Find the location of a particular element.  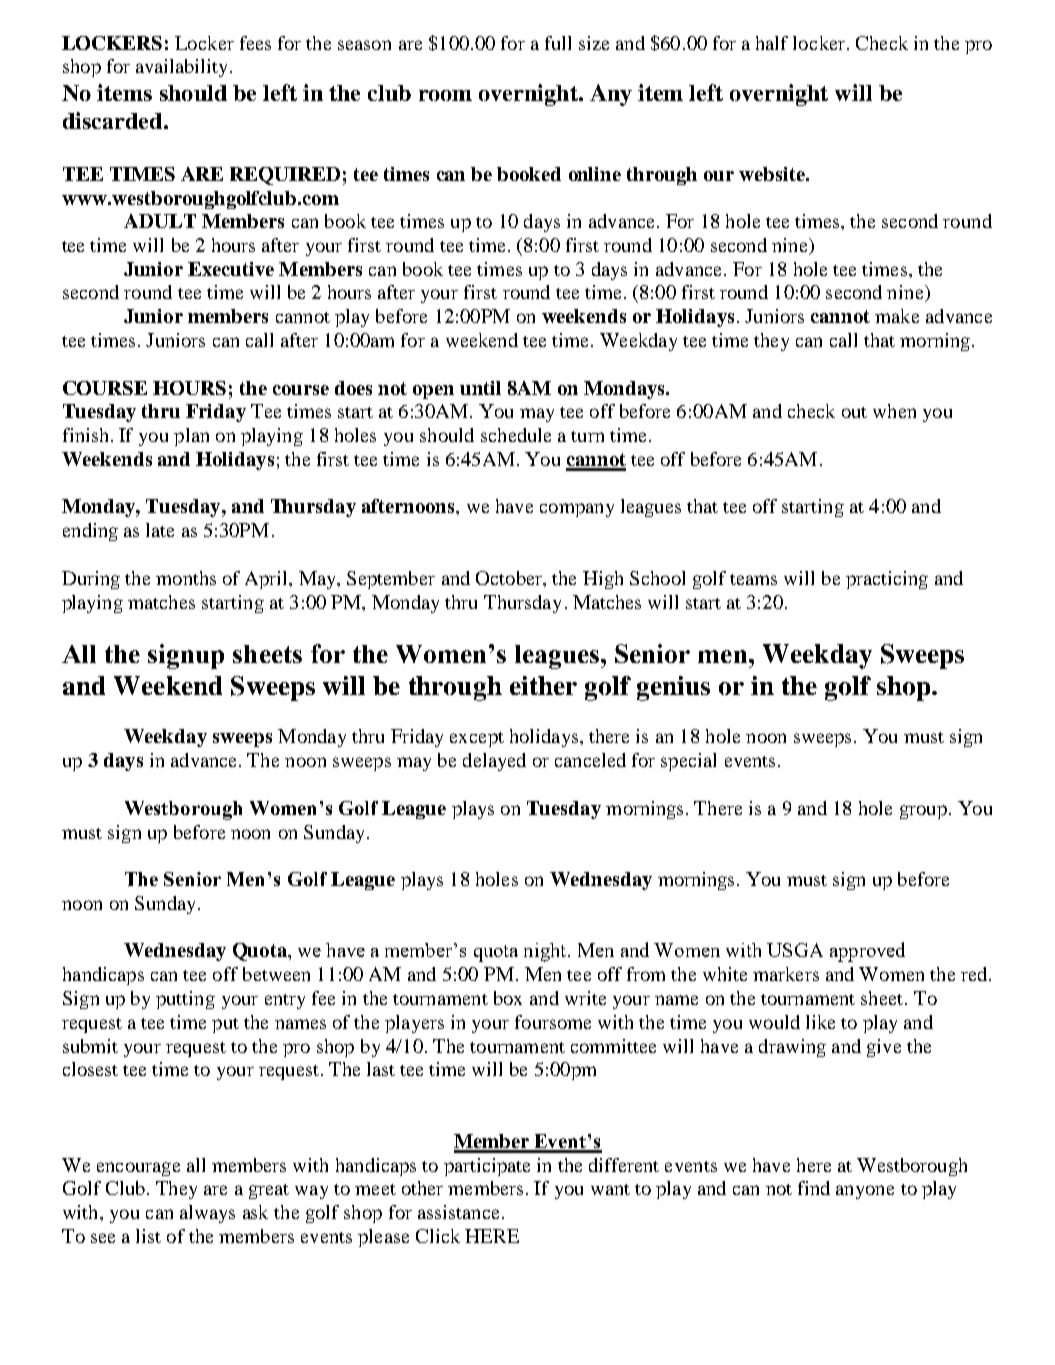

delayed is located at coordinates (494, 762).
